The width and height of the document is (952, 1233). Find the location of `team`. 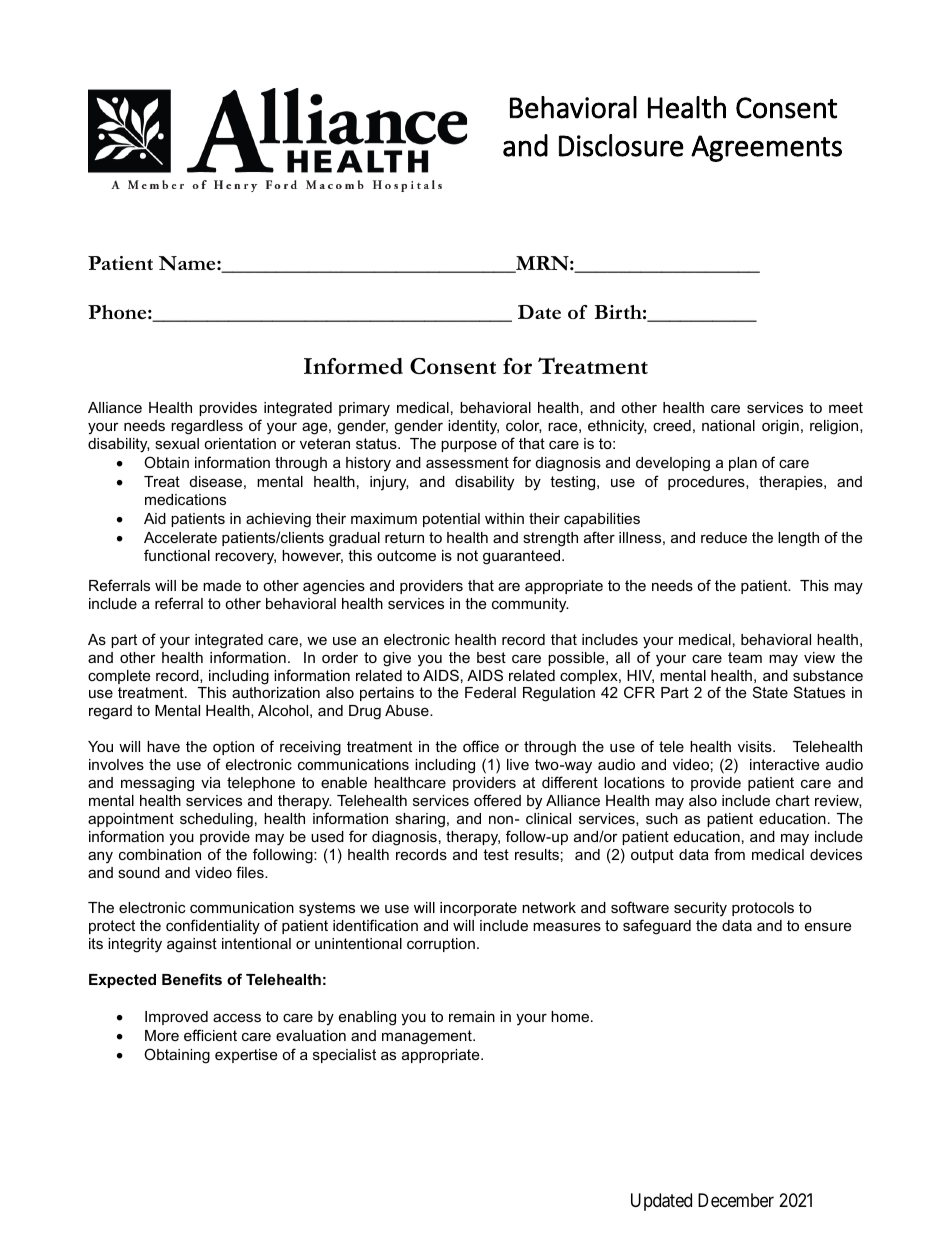

team is located at coordinates (745, 657).
